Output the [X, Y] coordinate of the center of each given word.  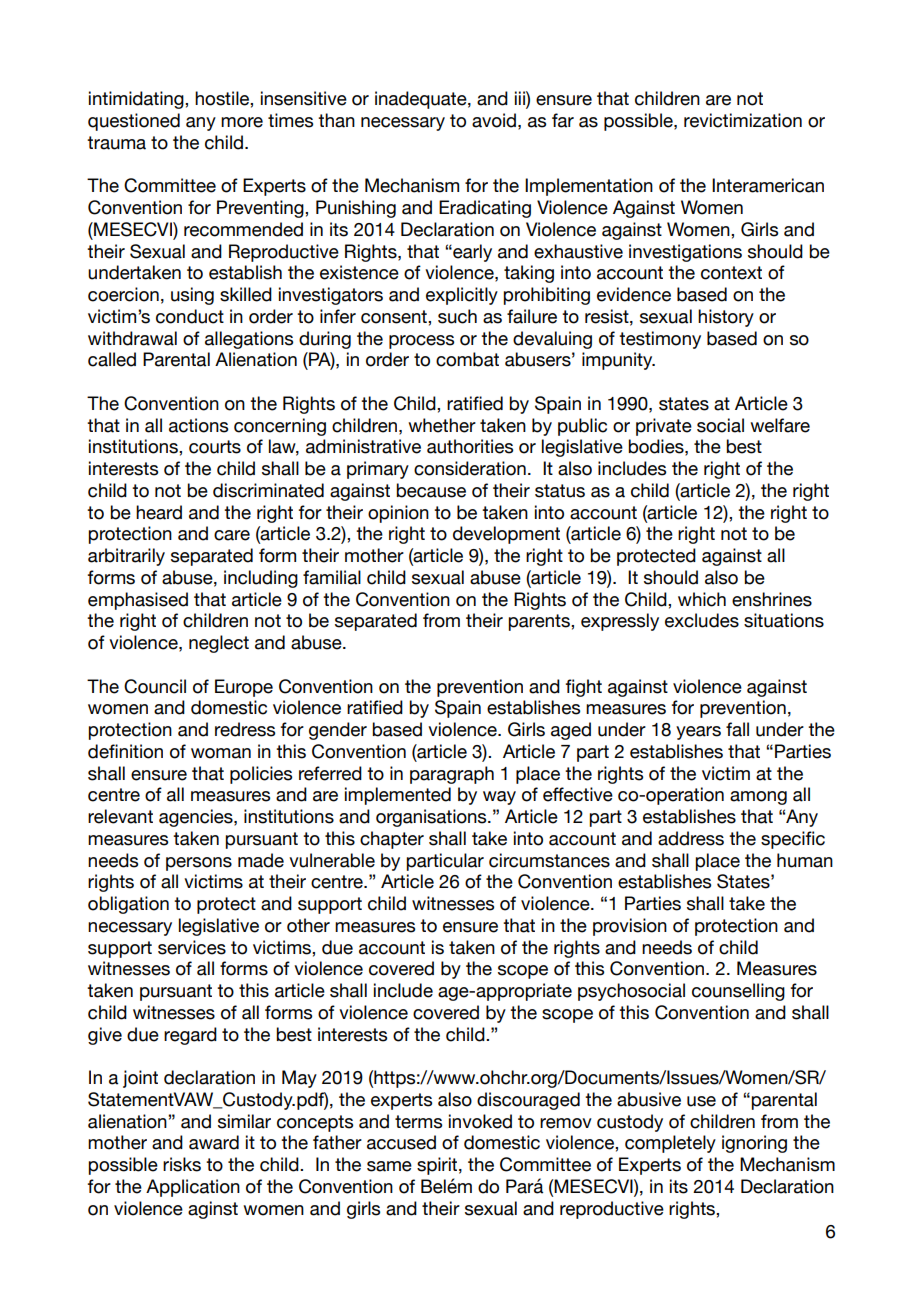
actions [198, 425]
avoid [494, 120]
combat [467, 359]
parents [540, 622]
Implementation [589, 187]
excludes [702, 620]
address [691, 838]
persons [199, 864]
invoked [480, 1121]
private [664, 427]
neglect [219, 644]
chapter [392, 840]
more [242, 122]
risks [182, 1164]
